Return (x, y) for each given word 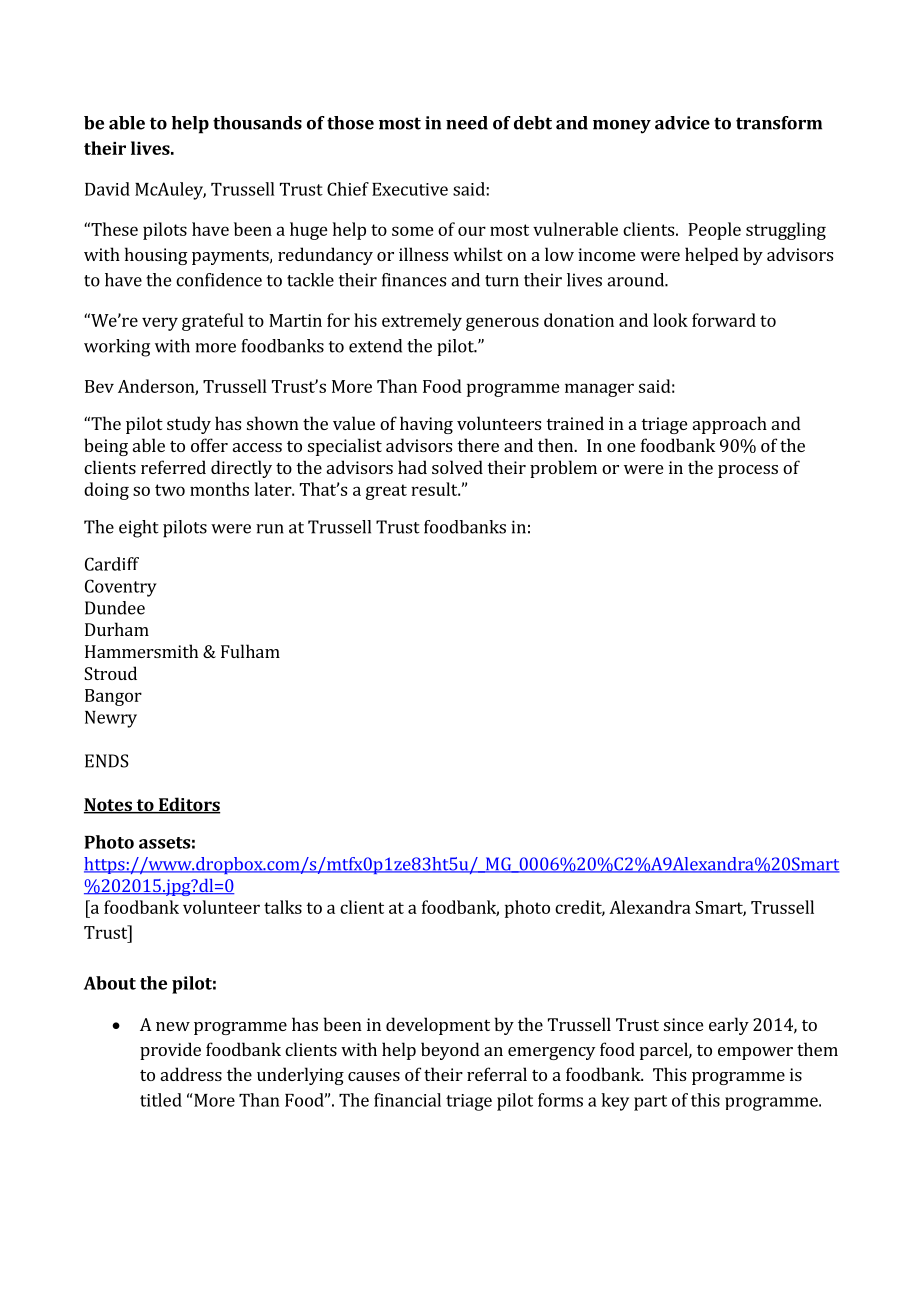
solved (457, 467)
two (170, 490)
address (191, 1074)
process (748, 471)
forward (724, 320)
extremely (422, 322)
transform (779, 123)
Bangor (113, 697)
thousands (257, 123)
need (467, 123)
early (729, 1026)
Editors (188, 805)
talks (283, 907)
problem (563, 469)
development (438, 1026)
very (160, 324)
